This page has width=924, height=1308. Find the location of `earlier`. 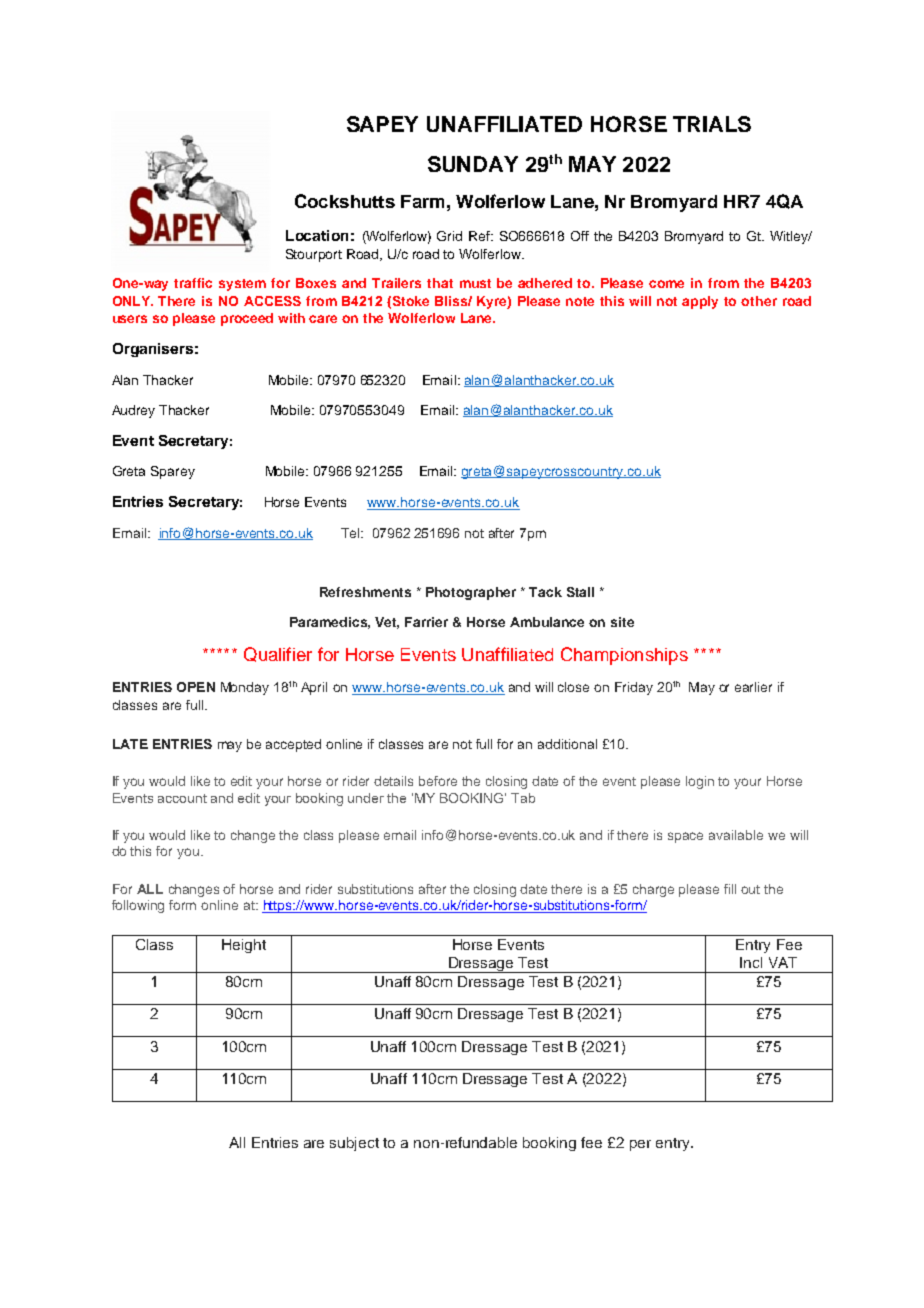

earlier is located at coordinates (753, 687).
